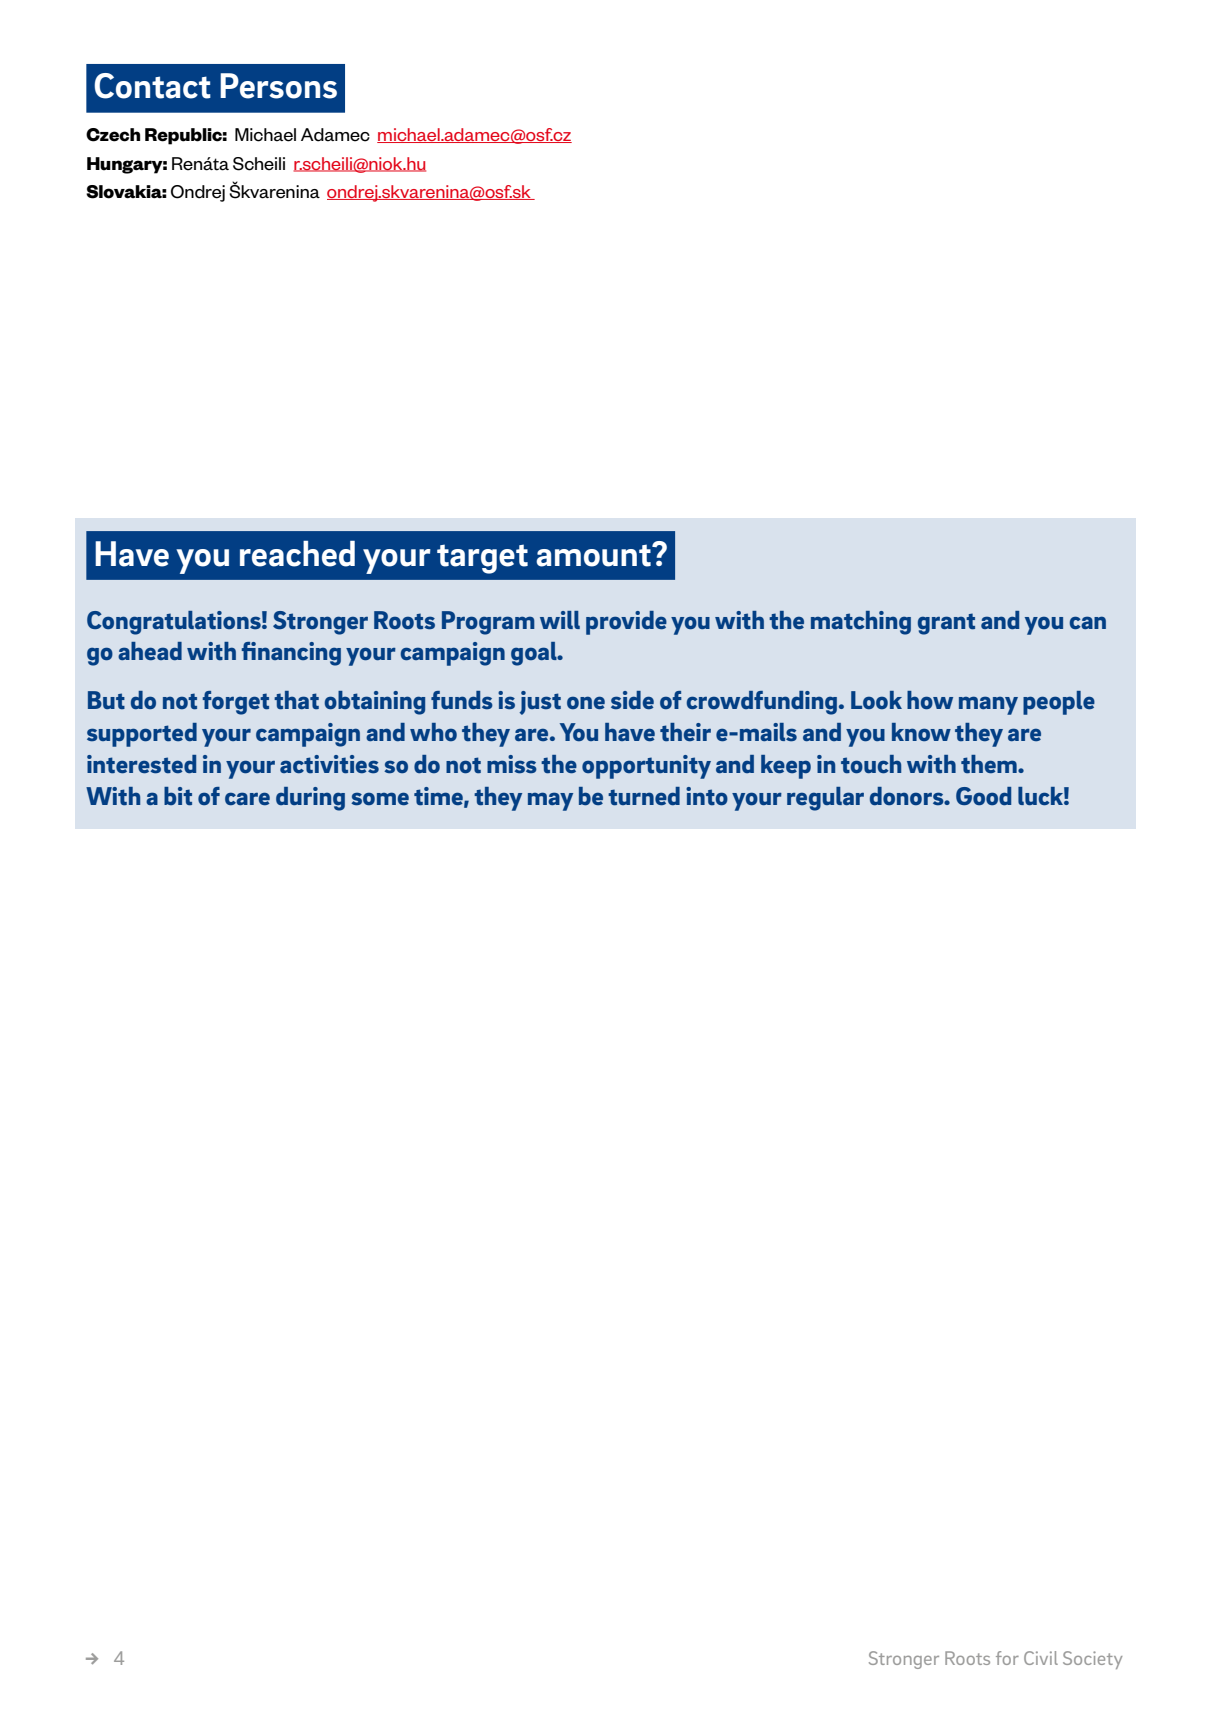  I want to click on Contact, so click(152, 86).
